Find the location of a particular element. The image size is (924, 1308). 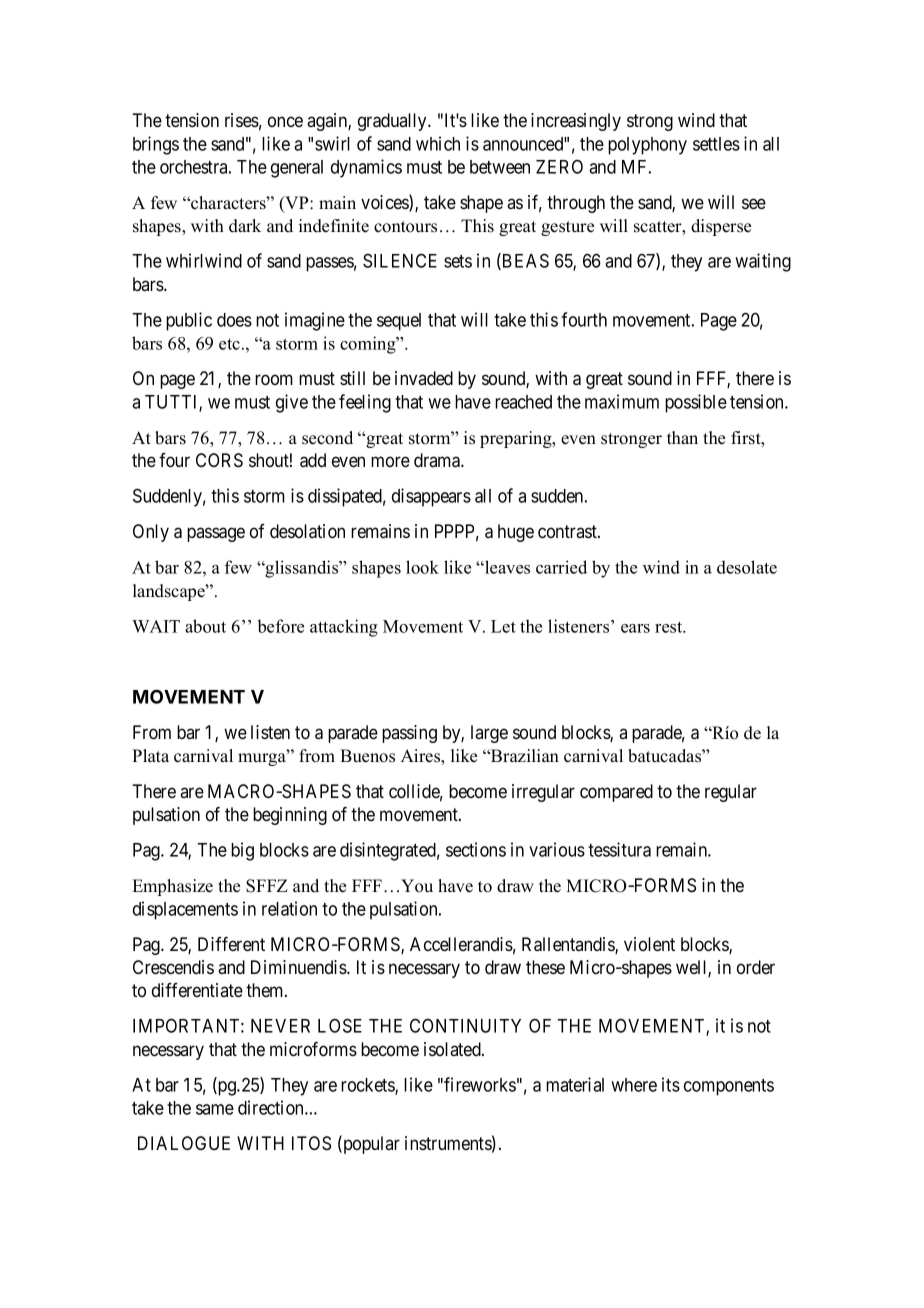

more is located at coordinates (390, 461).
